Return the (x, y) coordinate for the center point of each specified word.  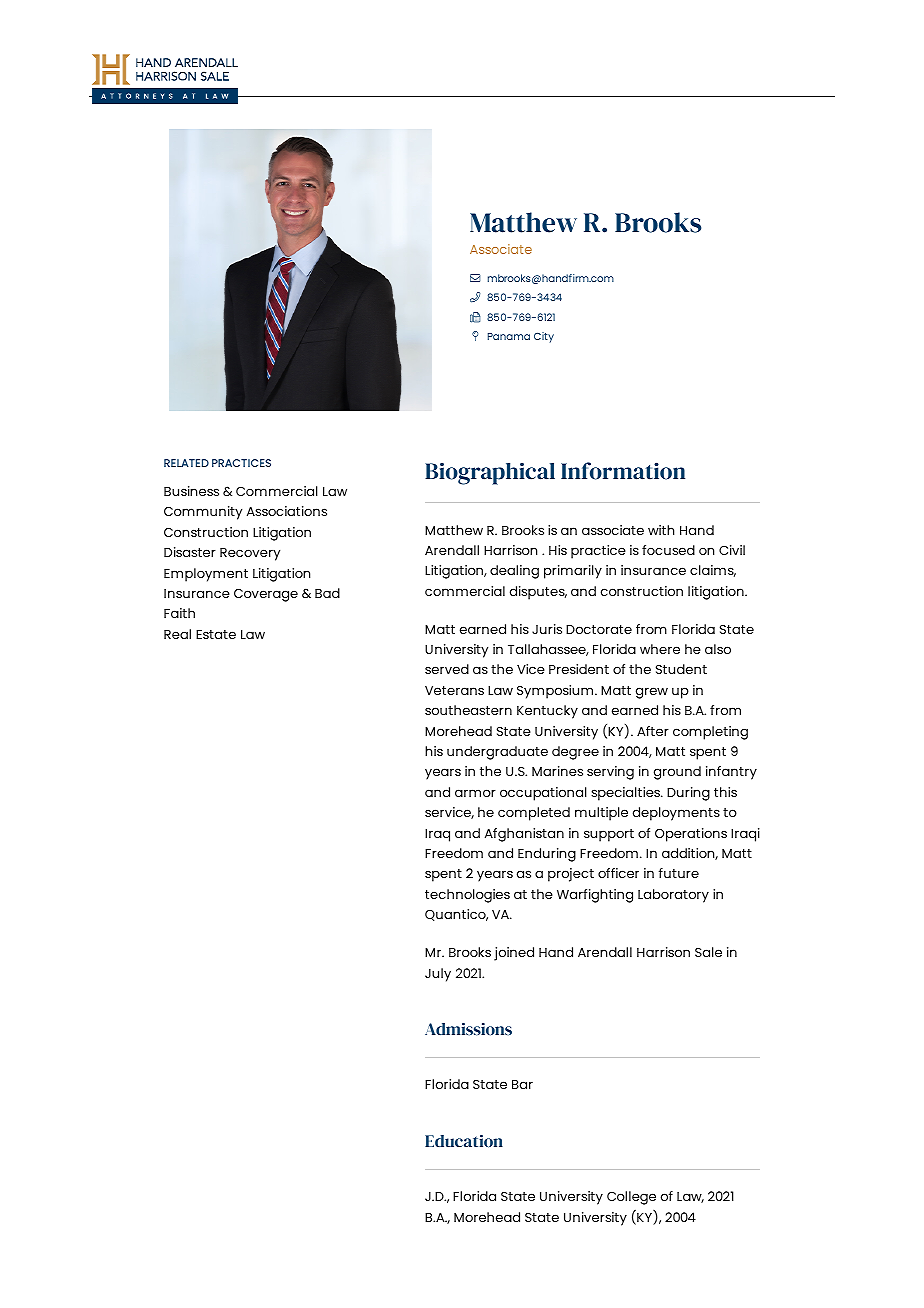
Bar (522, 1084)
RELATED (186, 463)
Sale (708, 952)
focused (668, 550)
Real (177, 634)
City (544, 337)
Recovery (250, 554)
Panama (509, 336)
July (438, 975)
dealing (514, 572)
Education (464, 1141)
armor (475, 793)
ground (677, 773)
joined (514, 954)
